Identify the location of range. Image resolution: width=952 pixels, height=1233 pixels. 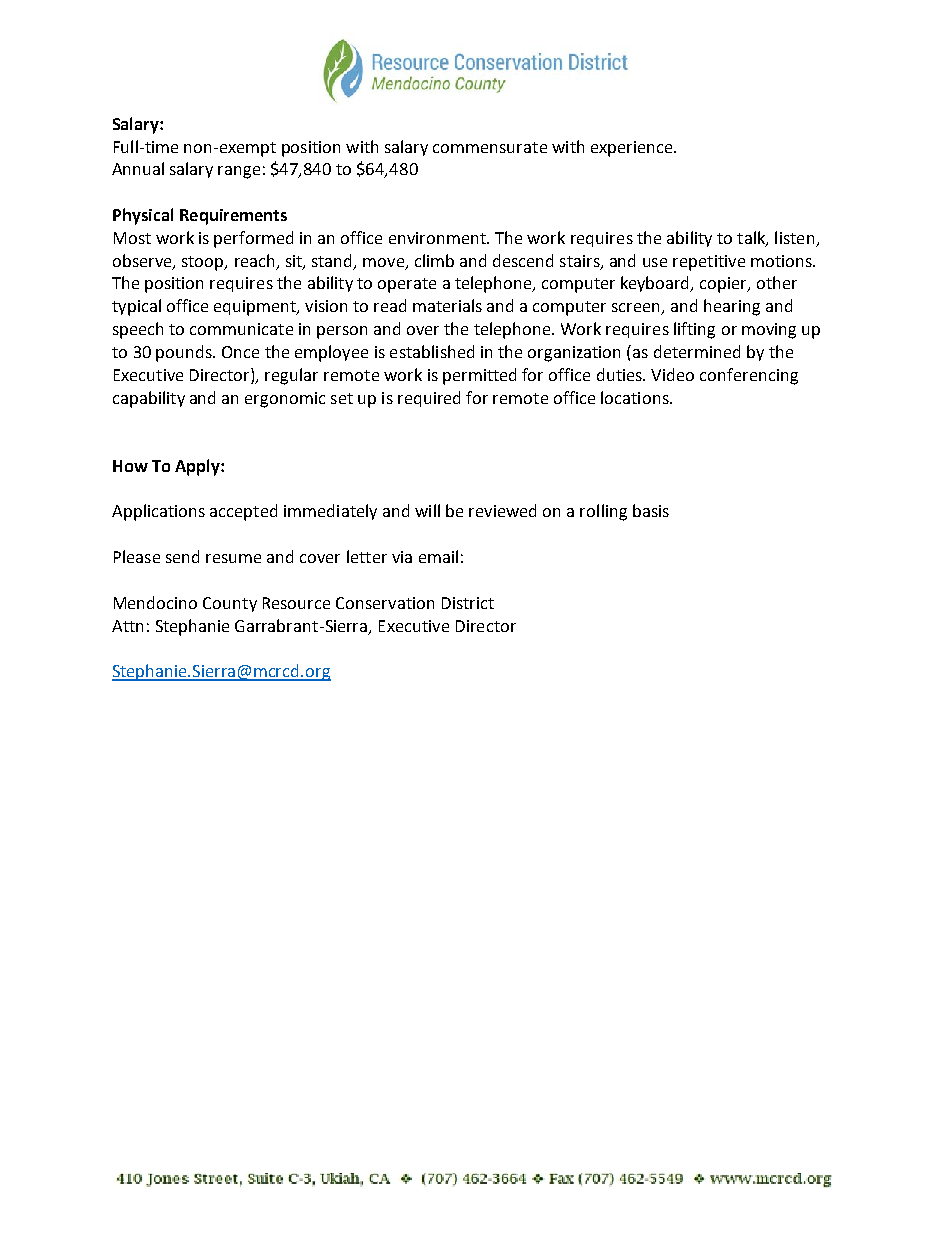
(239, 172).
